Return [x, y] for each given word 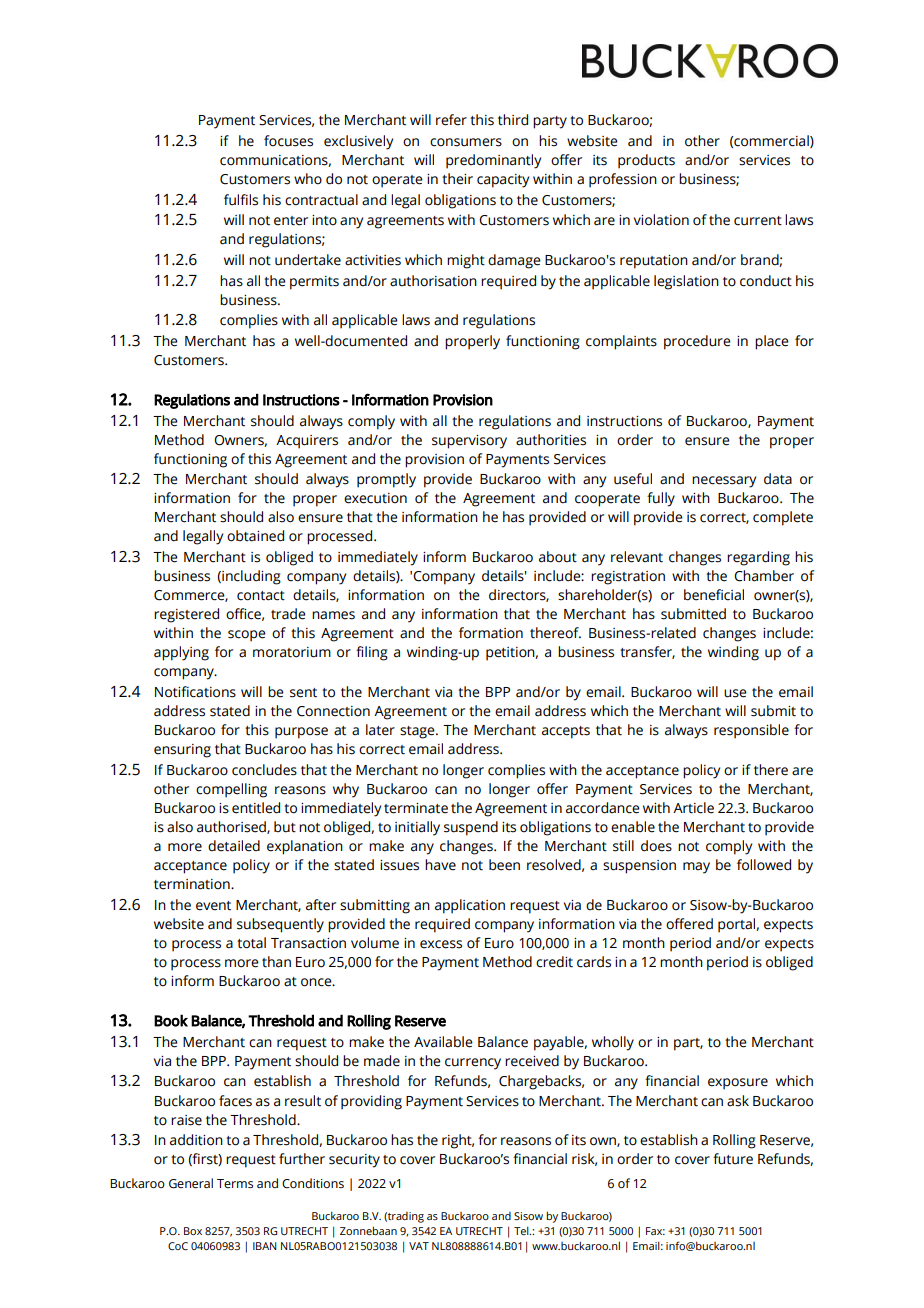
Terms [235, 1184]
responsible [751, 731]
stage [418, 732]
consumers [466, 142]
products [646, 161]
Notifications [195, 692]
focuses [288, 141]
